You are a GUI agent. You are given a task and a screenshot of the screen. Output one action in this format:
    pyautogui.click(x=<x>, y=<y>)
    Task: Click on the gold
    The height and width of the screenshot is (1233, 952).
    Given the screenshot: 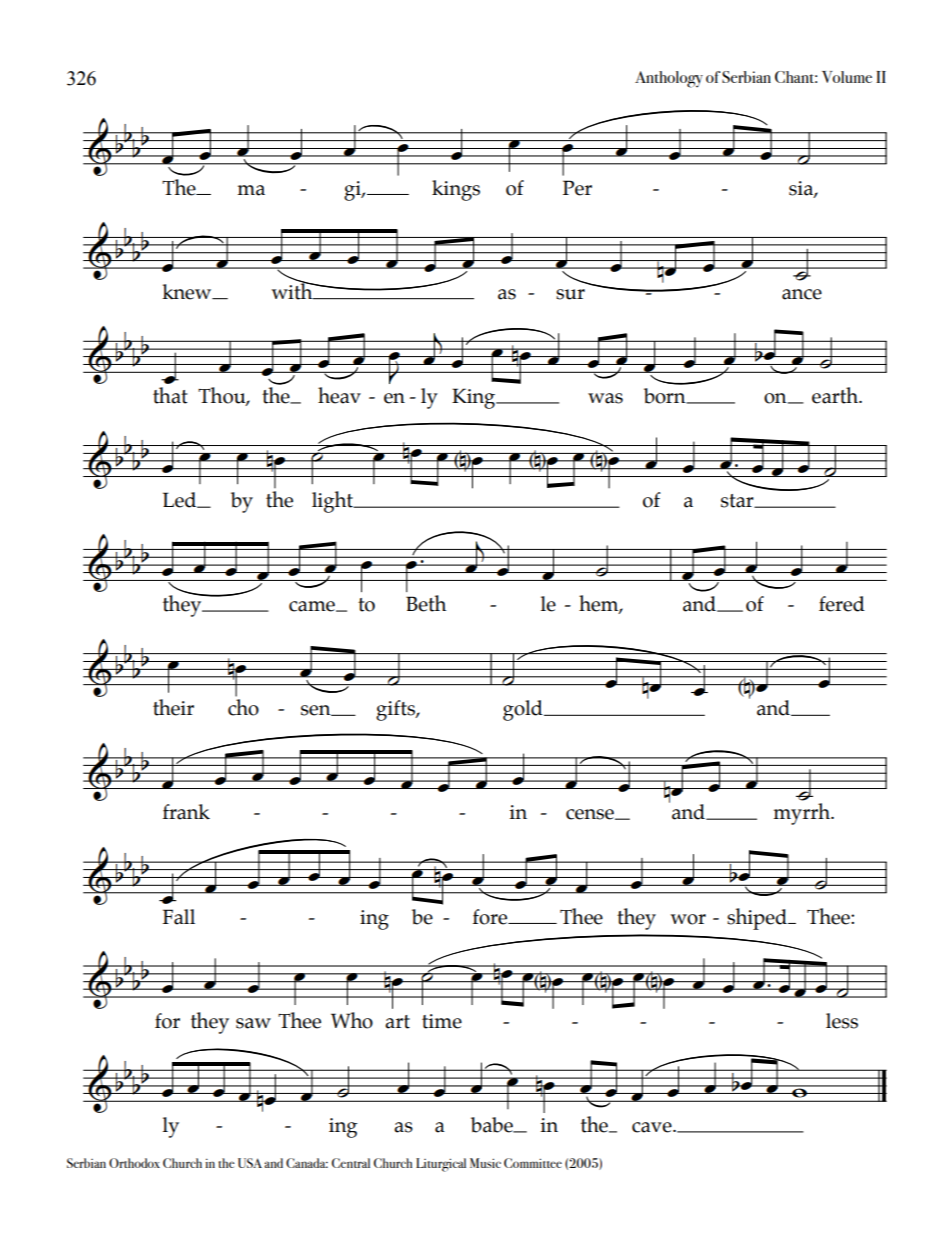 What is the action you would take?
    pyautogui.click(x=524, y=710)
